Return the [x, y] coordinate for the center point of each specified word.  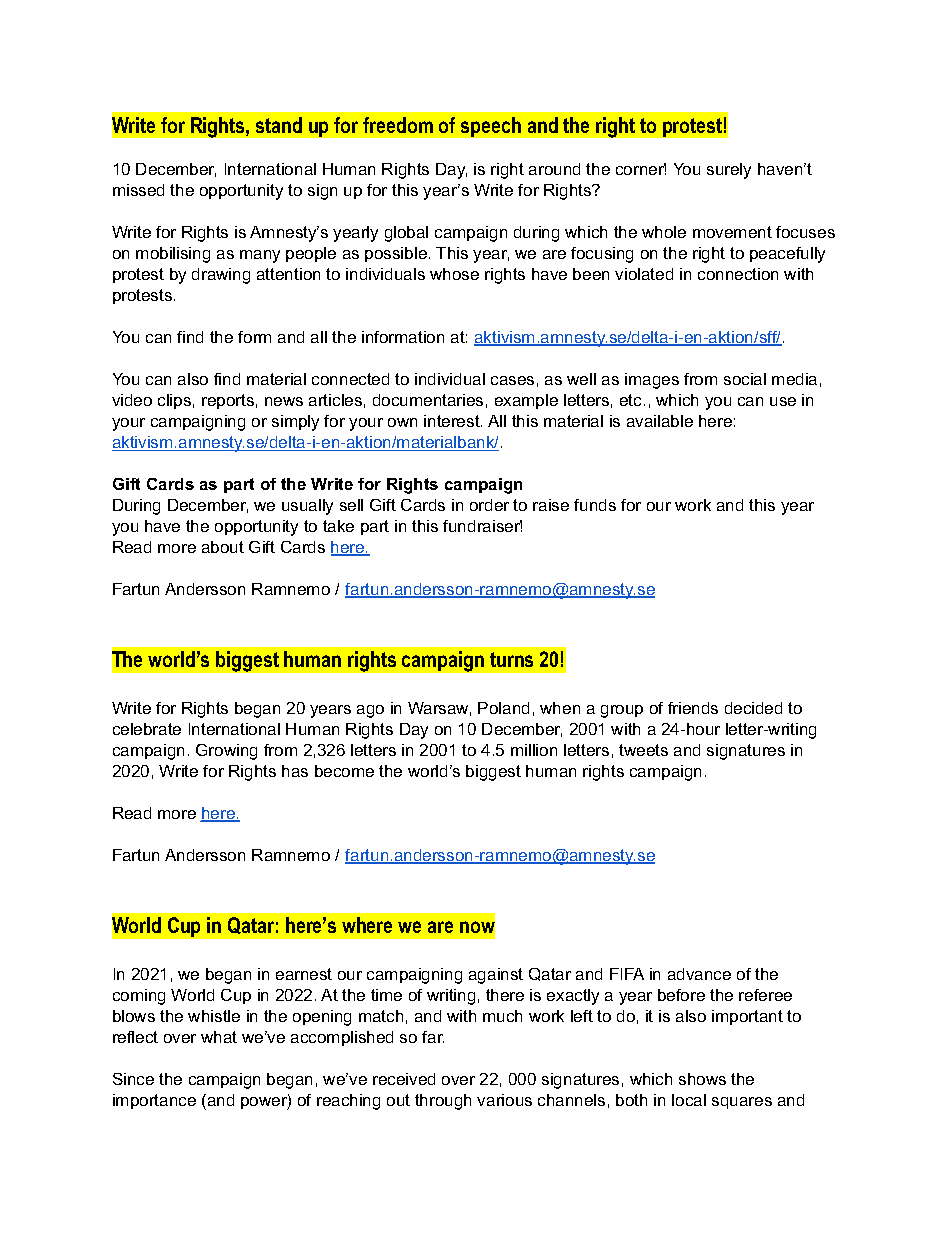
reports [228, 401]
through [443, 1102]
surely [729, 171]
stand [279, 125]
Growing [226, 752]
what [219, 1037]
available [660, 421]
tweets [643, 750]
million [534, 750]
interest [453, 421]
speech [491, 127]
